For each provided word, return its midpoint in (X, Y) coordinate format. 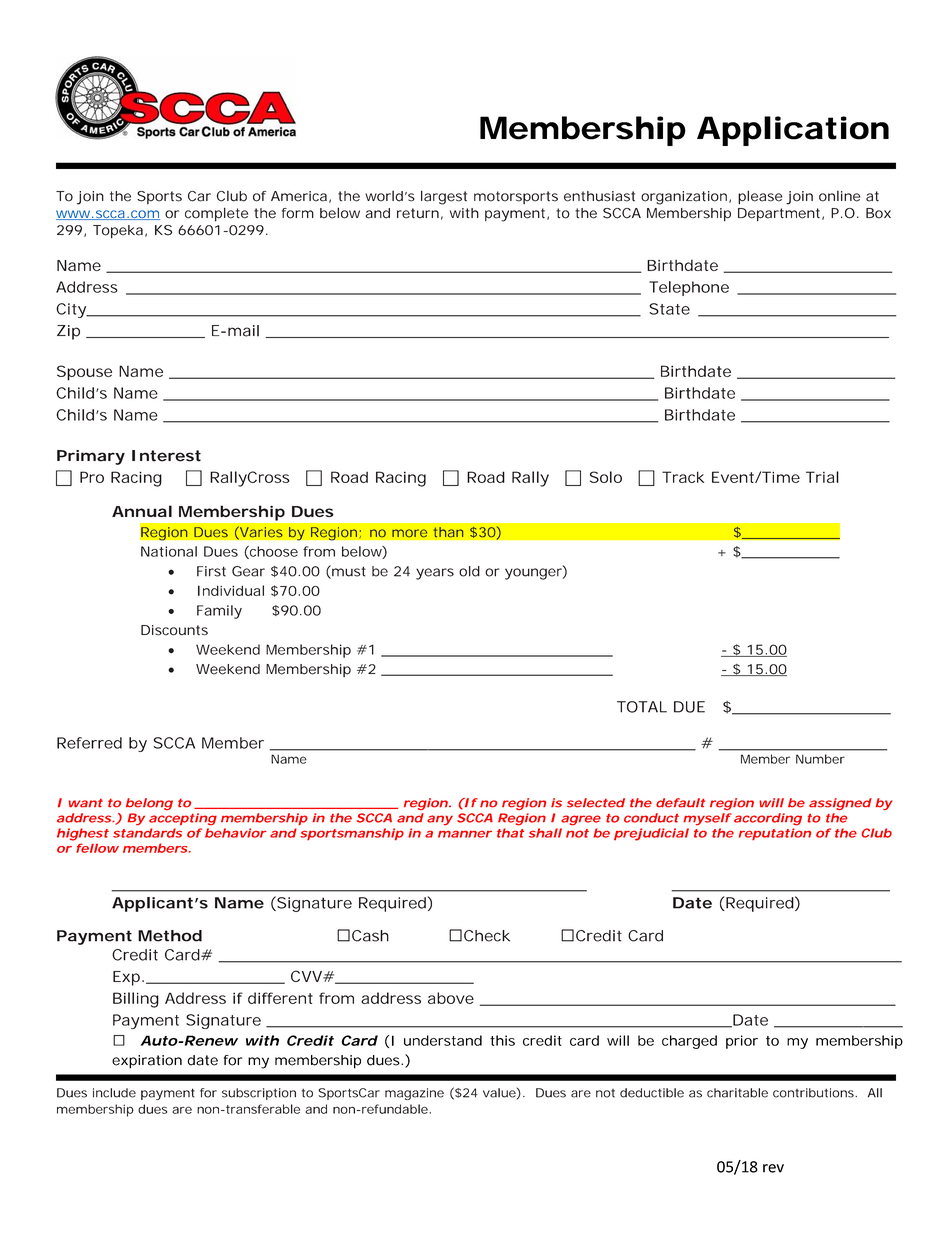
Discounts (174, 630)
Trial (822, 477)
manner (465, 834)
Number (820, 759)
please (760, 197)
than (448, 532)
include (114, 1093)
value (499, 1093)
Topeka (118, 231)
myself (707, 819)
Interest (166, 456)
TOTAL (642, 707)
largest (444, 197)
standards (147, 833)
